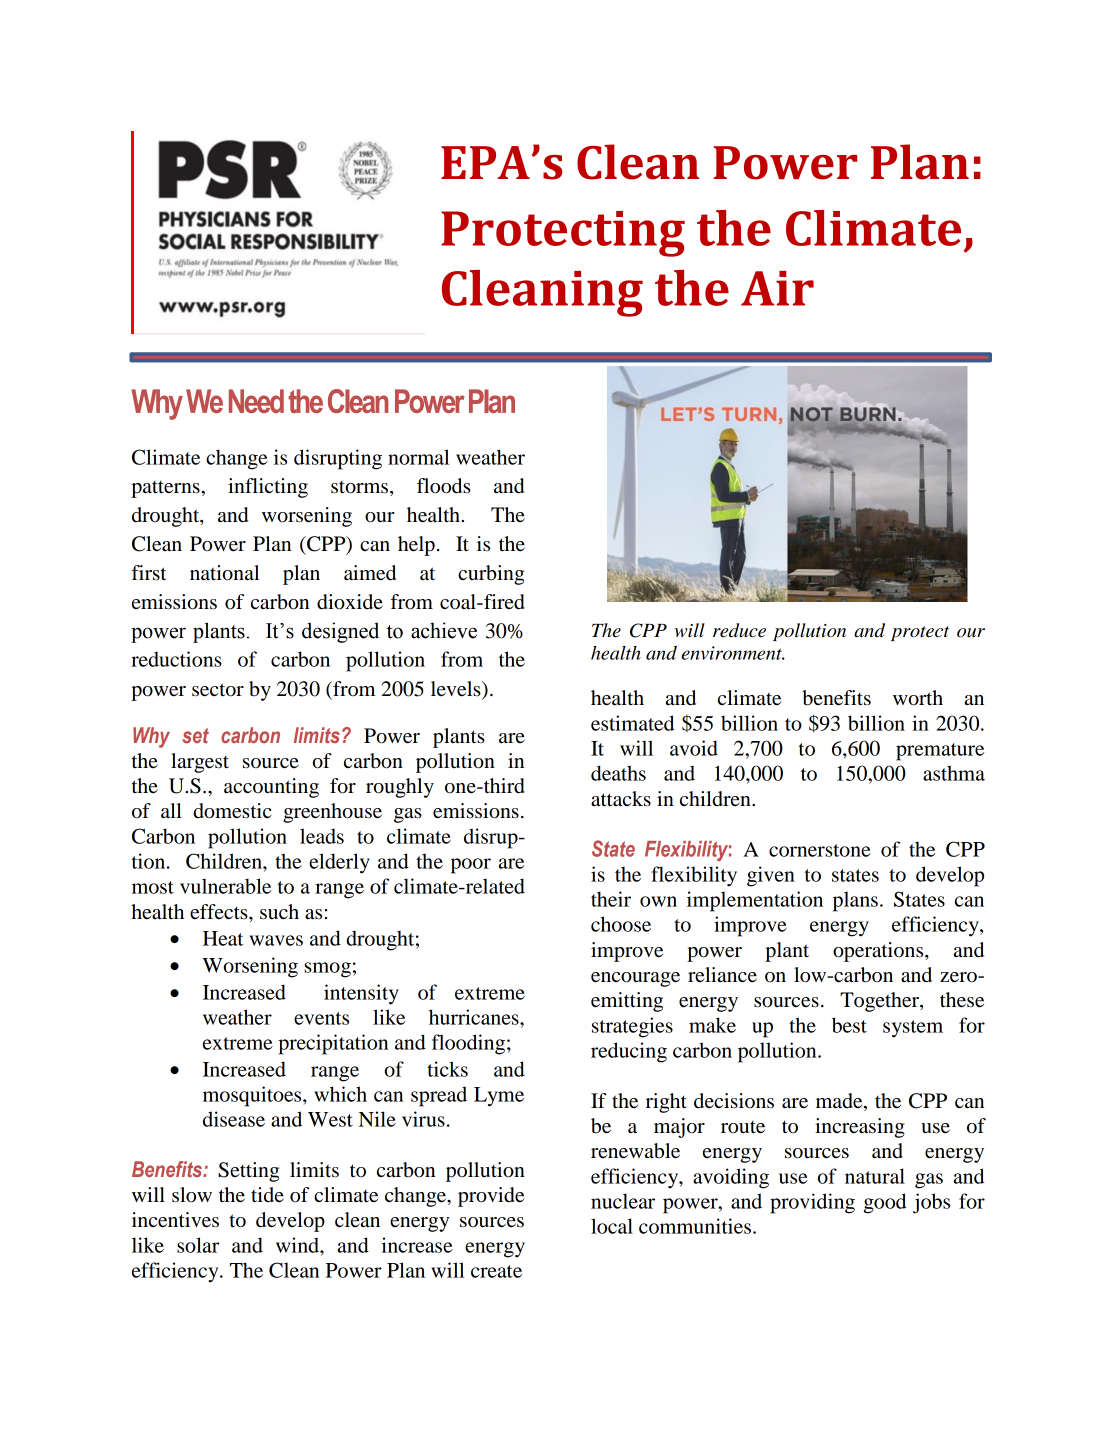 The height and width of the image is (1444, 1116). What do you see at coordinates (198, 1245) in the image?
I see `solar` at bounding box center [198, 1245].
